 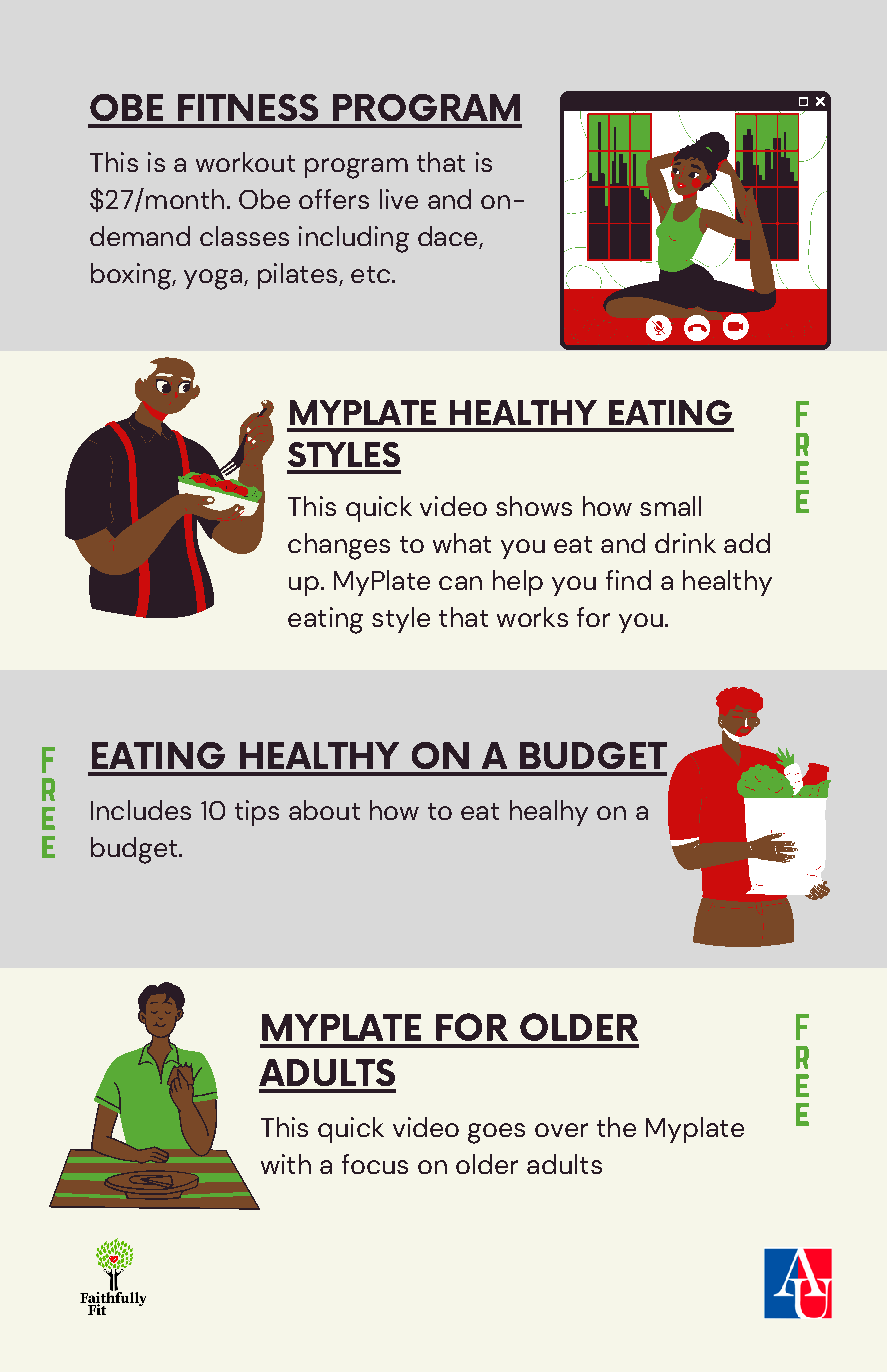 What do you see at coordinates (496, 1133) in the screenshot?
I see `goes` at bounding box center [496, 1133].
